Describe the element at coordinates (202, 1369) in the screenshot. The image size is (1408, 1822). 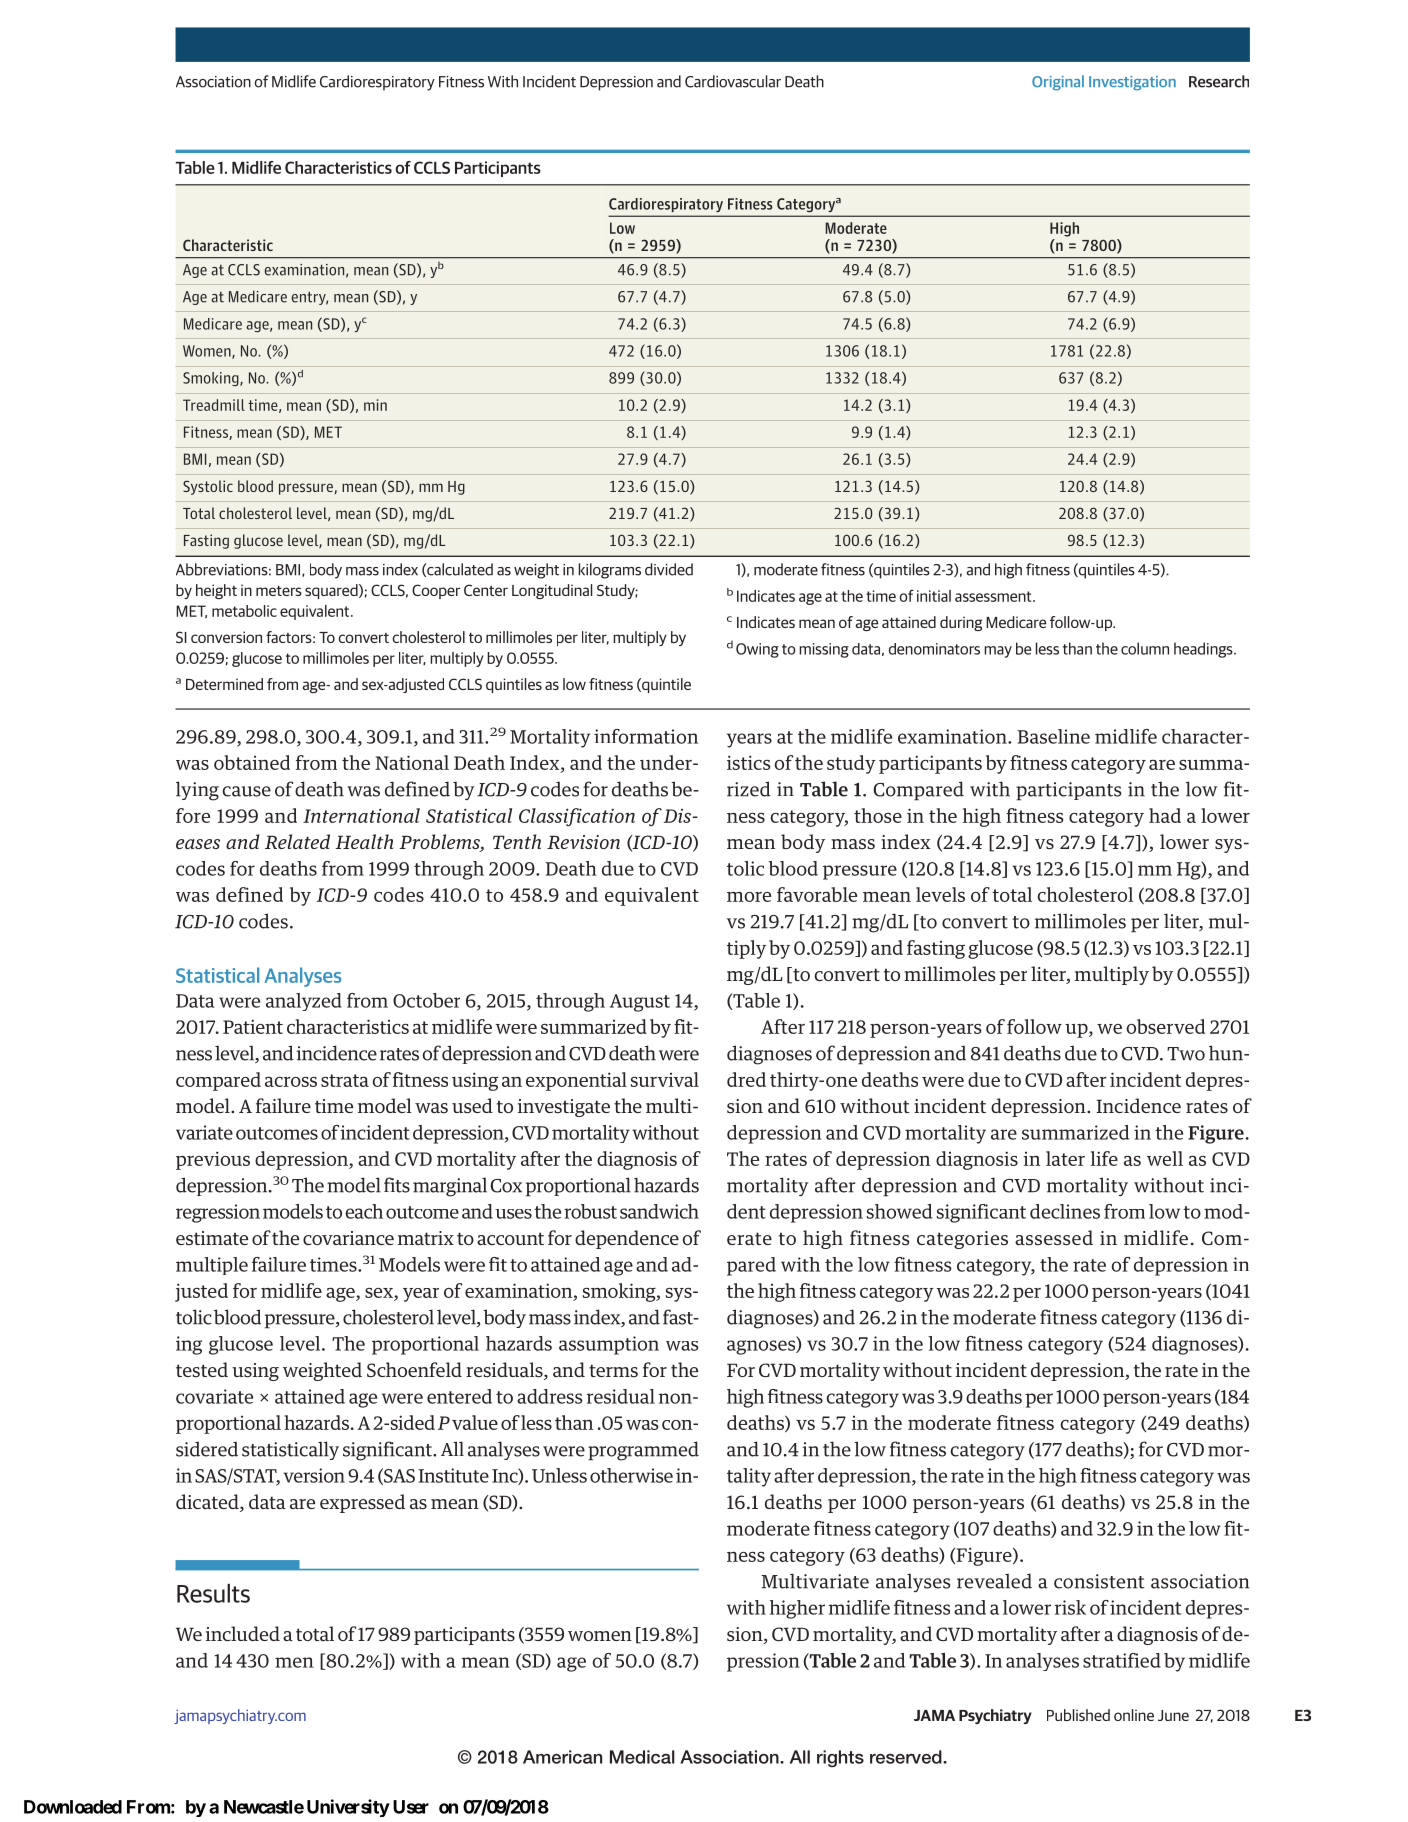
I see `tested` at that location.
